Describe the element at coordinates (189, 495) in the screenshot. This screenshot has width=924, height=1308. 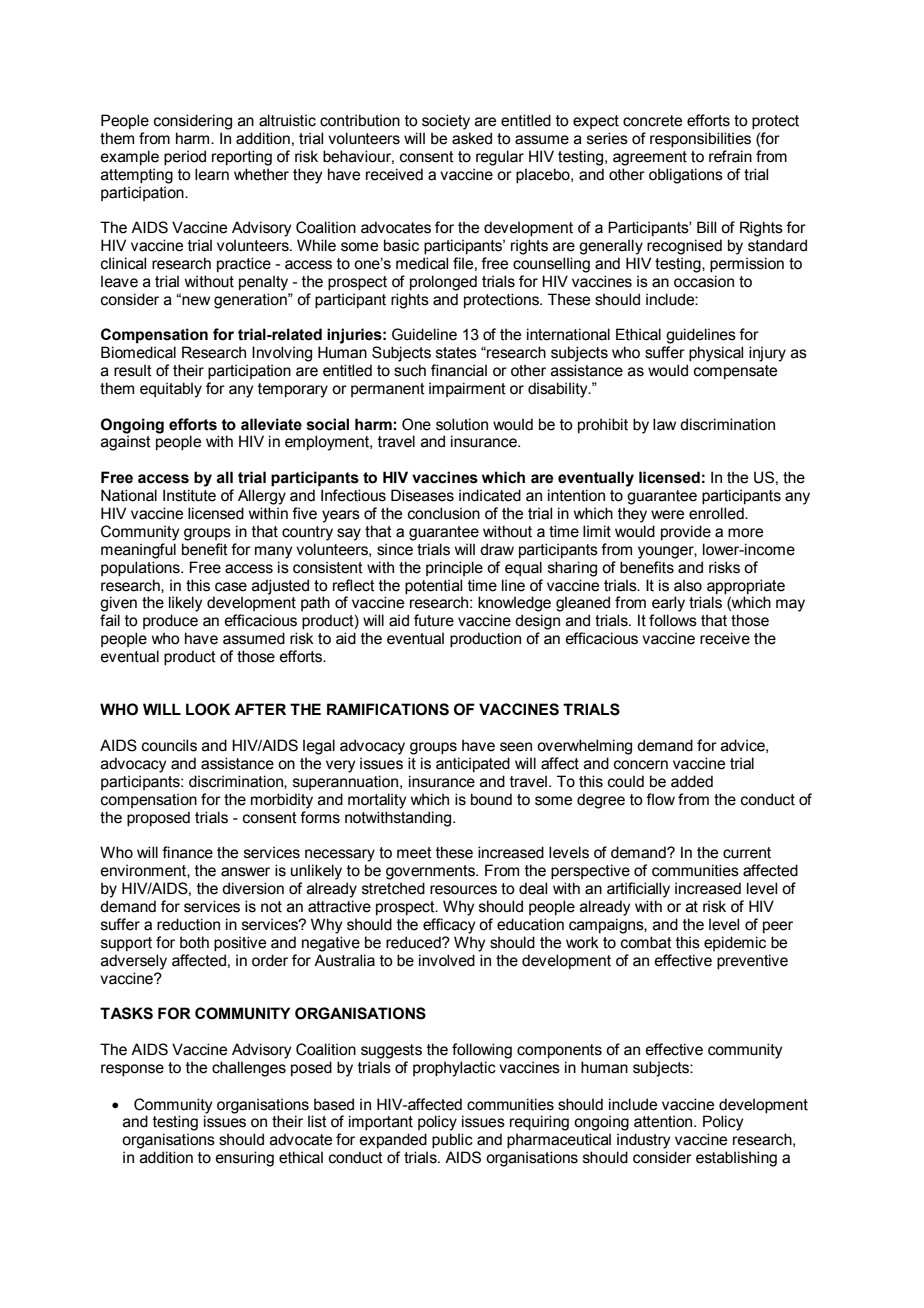
I see `Institute` at that location.
